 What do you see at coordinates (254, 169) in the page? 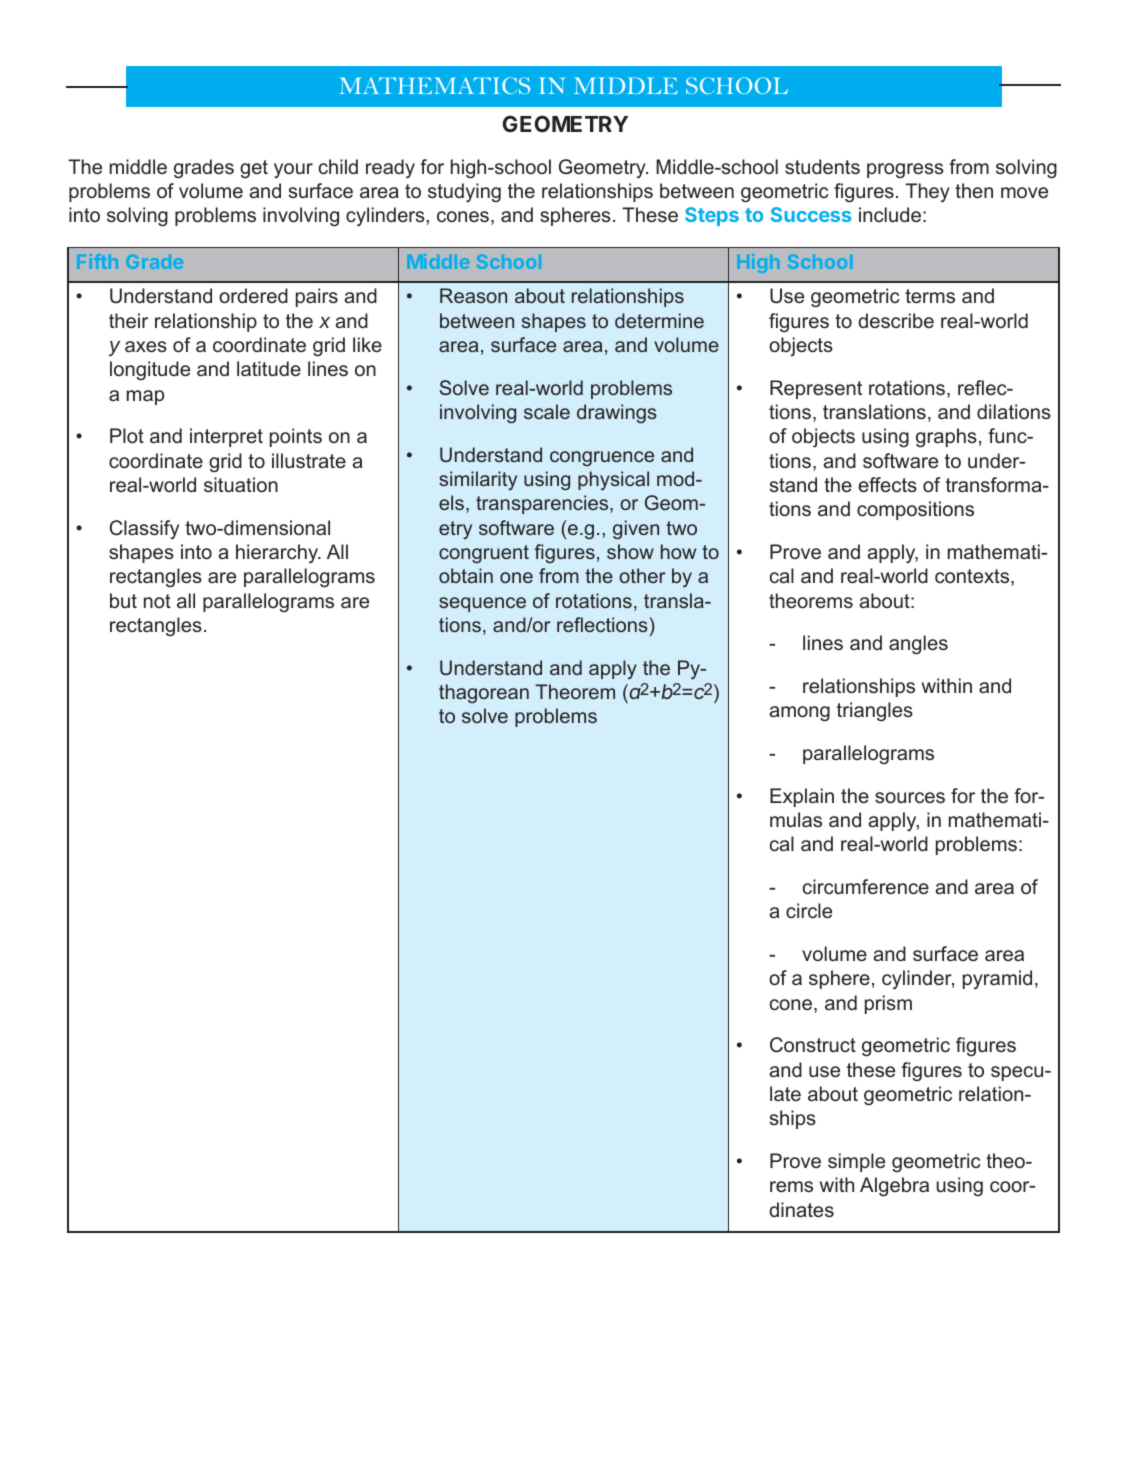
I see `get` at bounding box center [254, 169].
